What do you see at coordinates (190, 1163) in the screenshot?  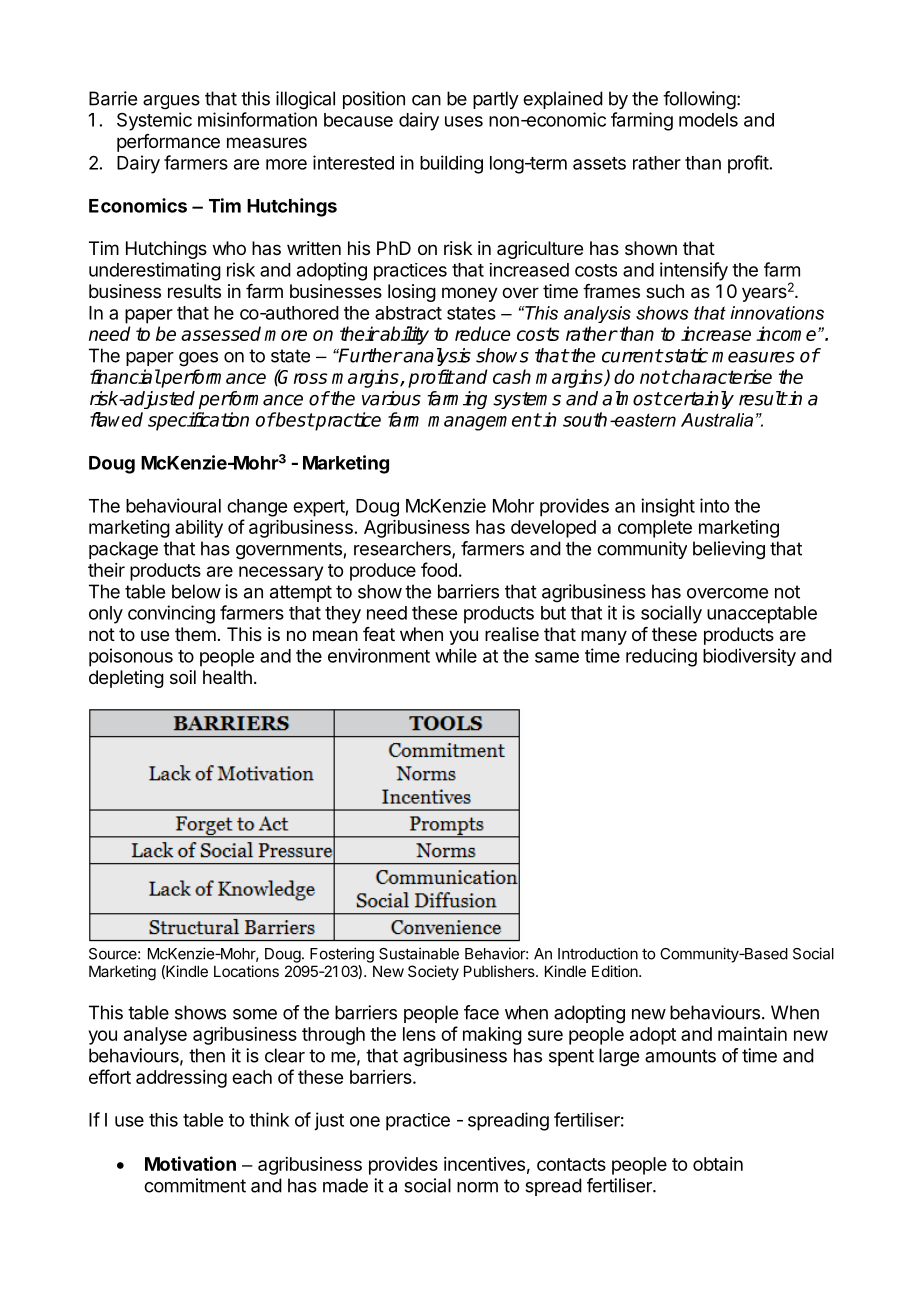 I see `Motivation` at bounding box center [190, 1163].
